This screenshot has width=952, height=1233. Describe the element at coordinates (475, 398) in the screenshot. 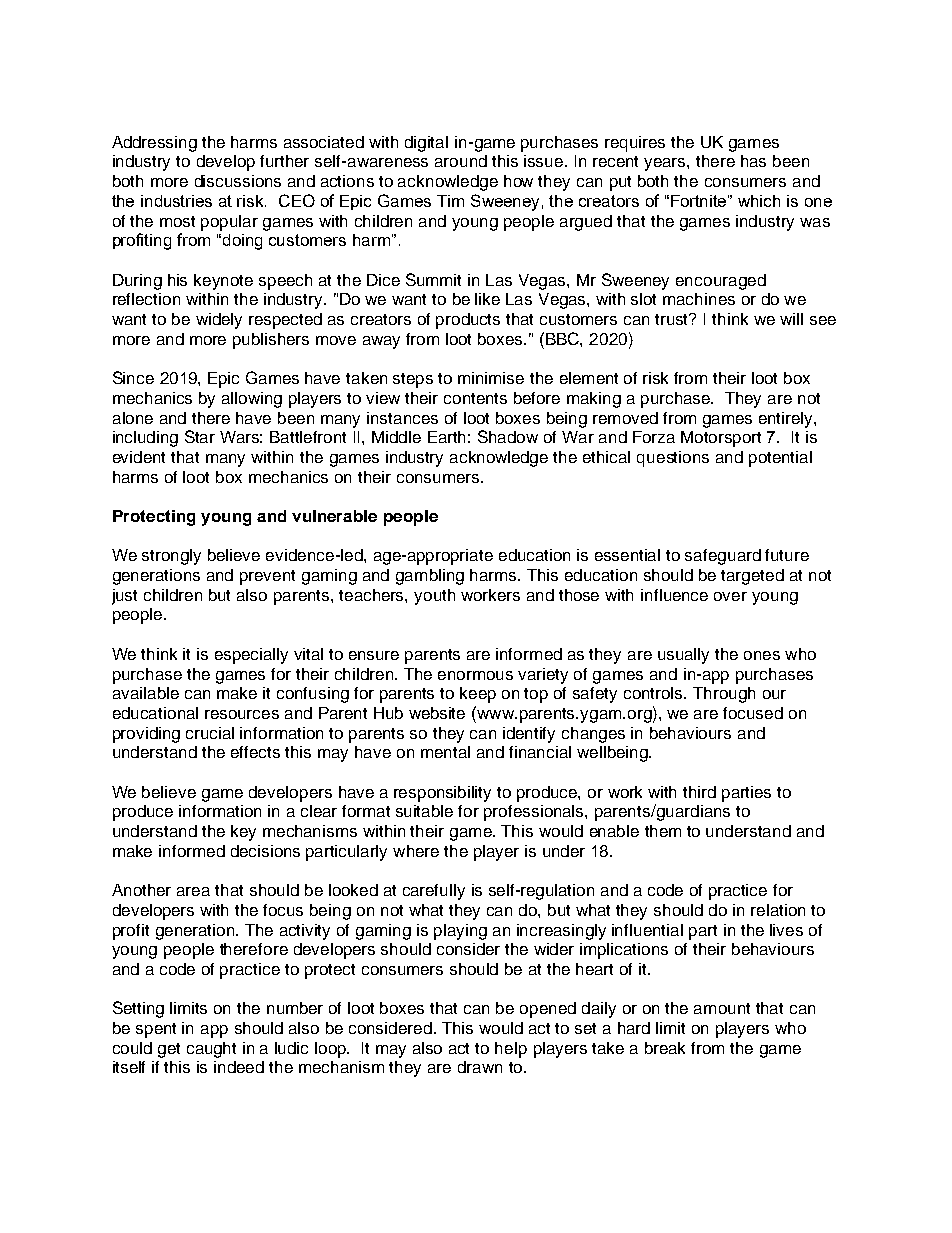

I see `contents` at that location.
